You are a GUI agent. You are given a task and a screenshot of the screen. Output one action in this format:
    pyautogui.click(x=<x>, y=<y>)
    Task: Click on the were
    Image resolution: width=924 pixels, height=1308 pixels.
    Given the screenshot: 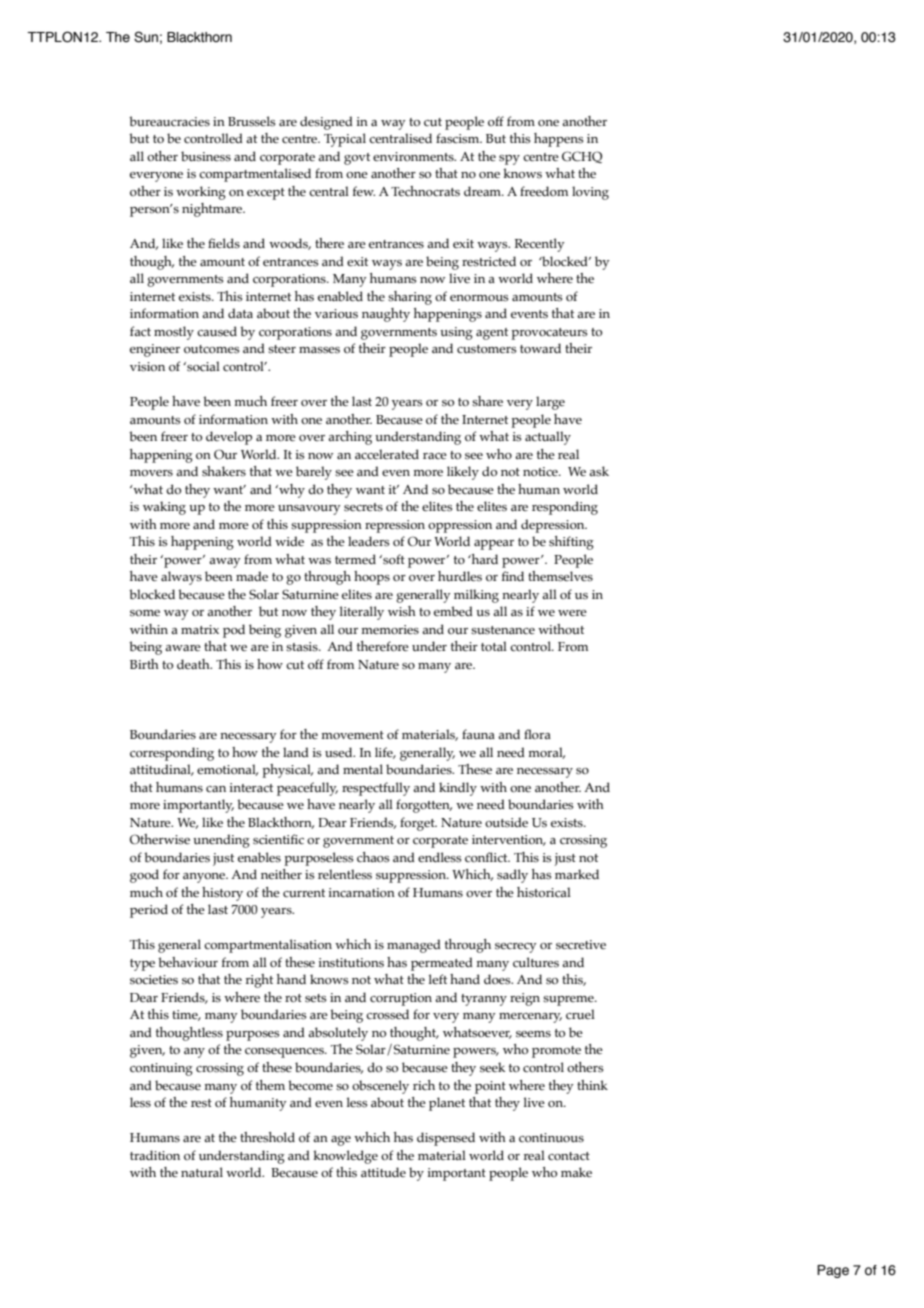 What is the action you would take?
    pyautogui.click(x=572, y=613)
